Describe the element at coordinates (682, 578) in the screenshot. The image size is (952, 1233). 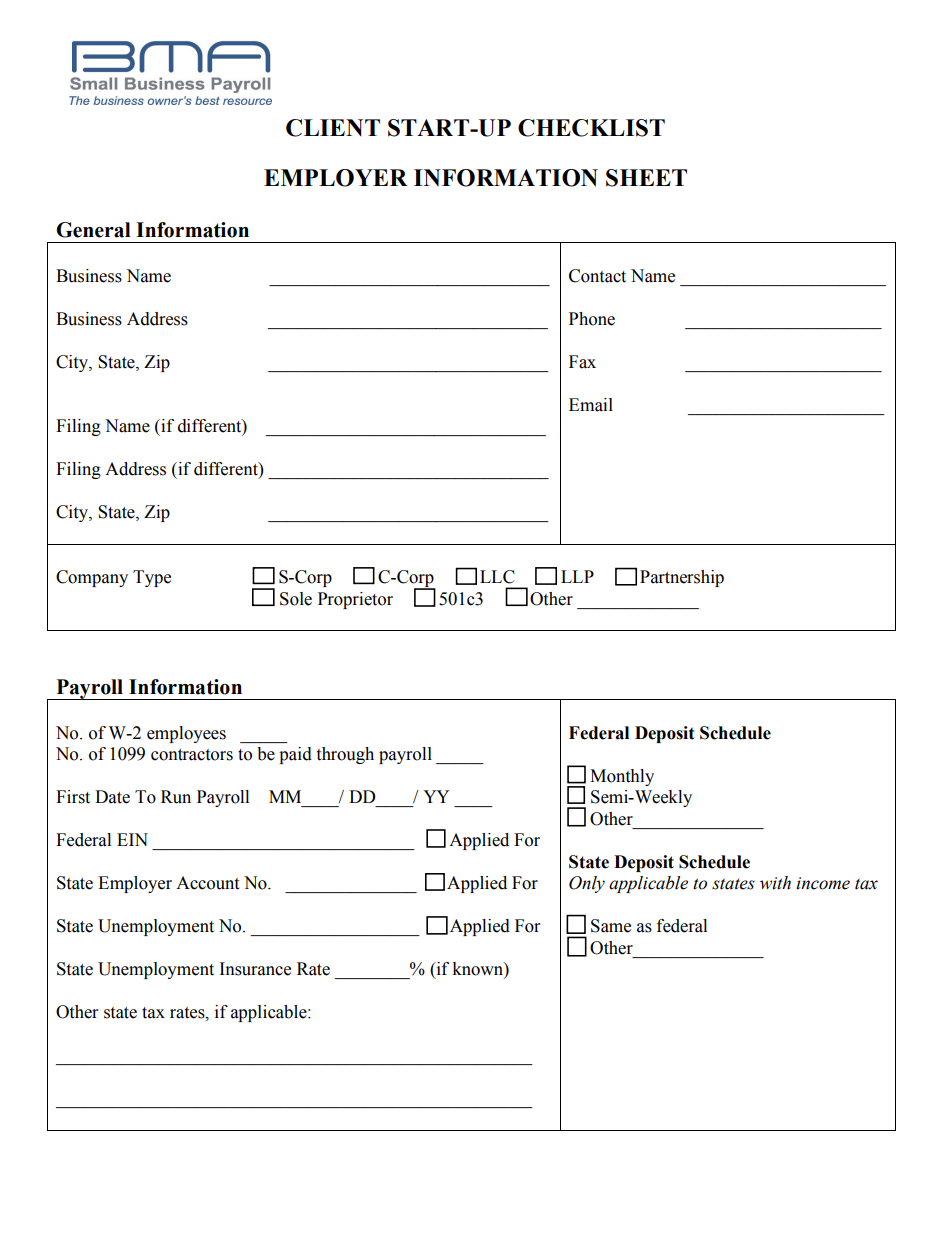
I see `Partnership` at that location.
